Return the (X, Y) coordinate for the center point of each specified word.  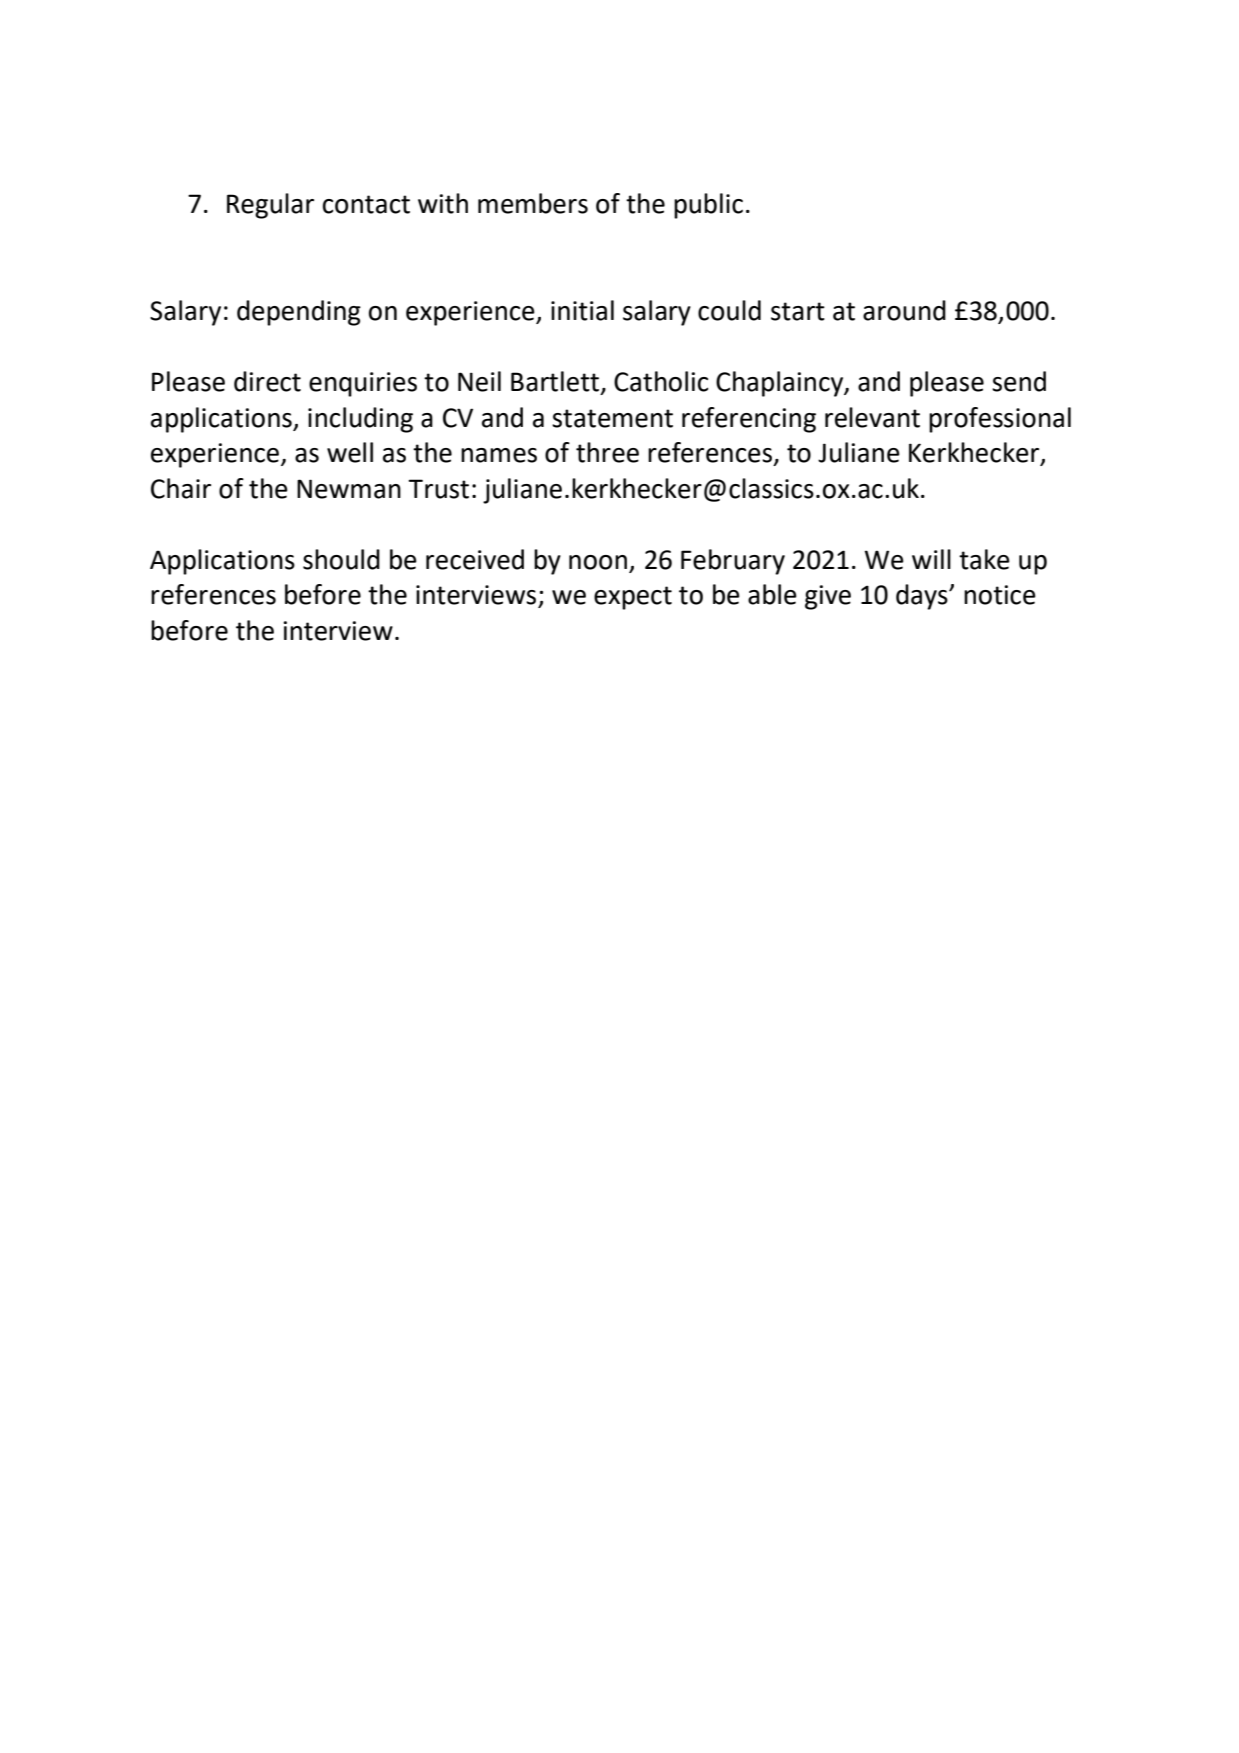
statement (612, 418)
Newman (349, 489)
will (931, 559)
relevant (872, 417)
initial (582, 310)
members (533, 203)
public (708, 206)
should (341, 559)
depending (299, 313)
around (904, 310)
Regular (270, 206)
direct (267, 381)
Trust (438, 489)
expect (633, 598)
